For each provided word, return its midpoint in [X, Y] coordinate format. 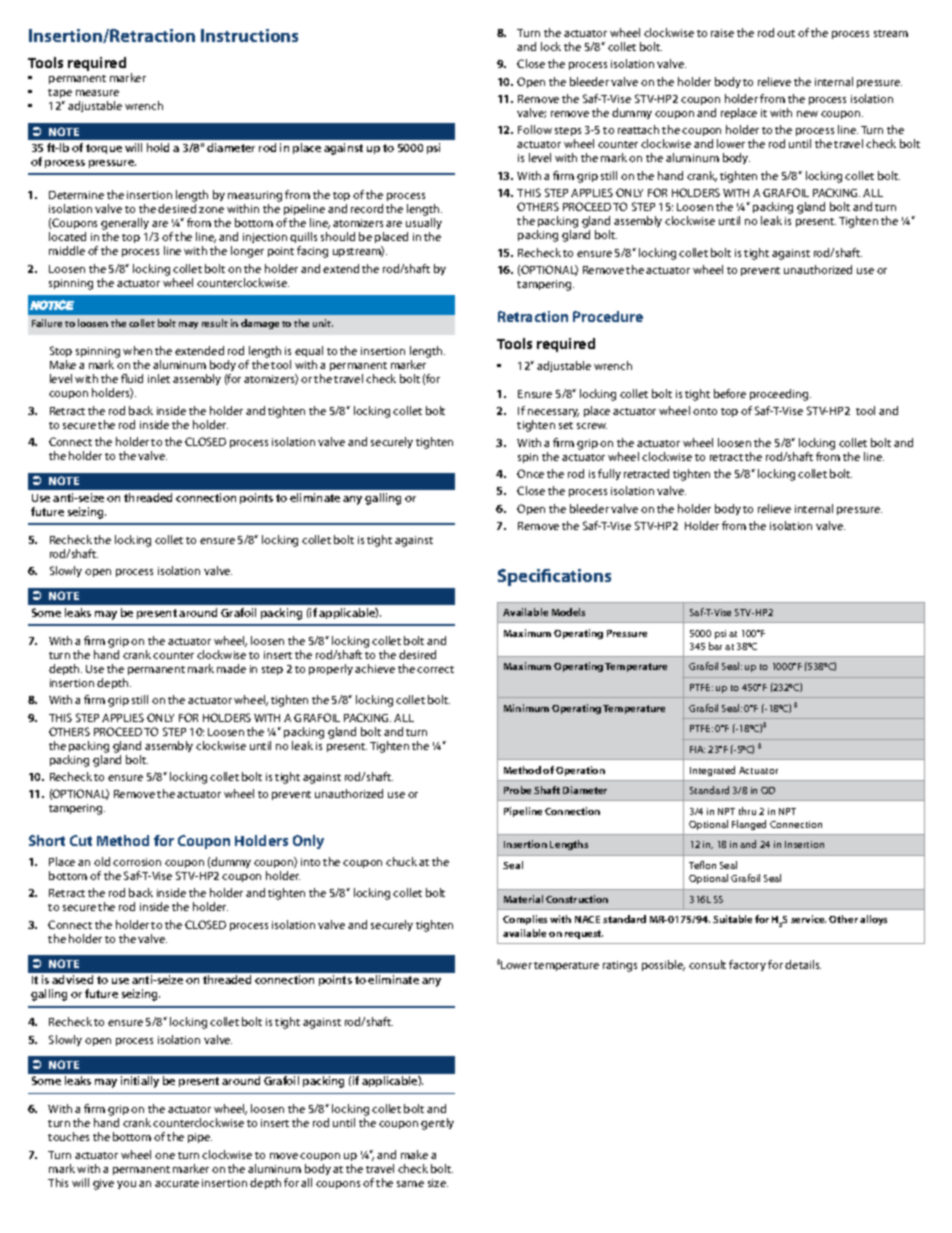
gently [437, 1124]
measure [97, 93]
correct [435, 669]
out [786, 33]
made [231, 668]
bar [715, 646]
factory [747, 965]
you [126, 1185]
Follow [535, 129]
